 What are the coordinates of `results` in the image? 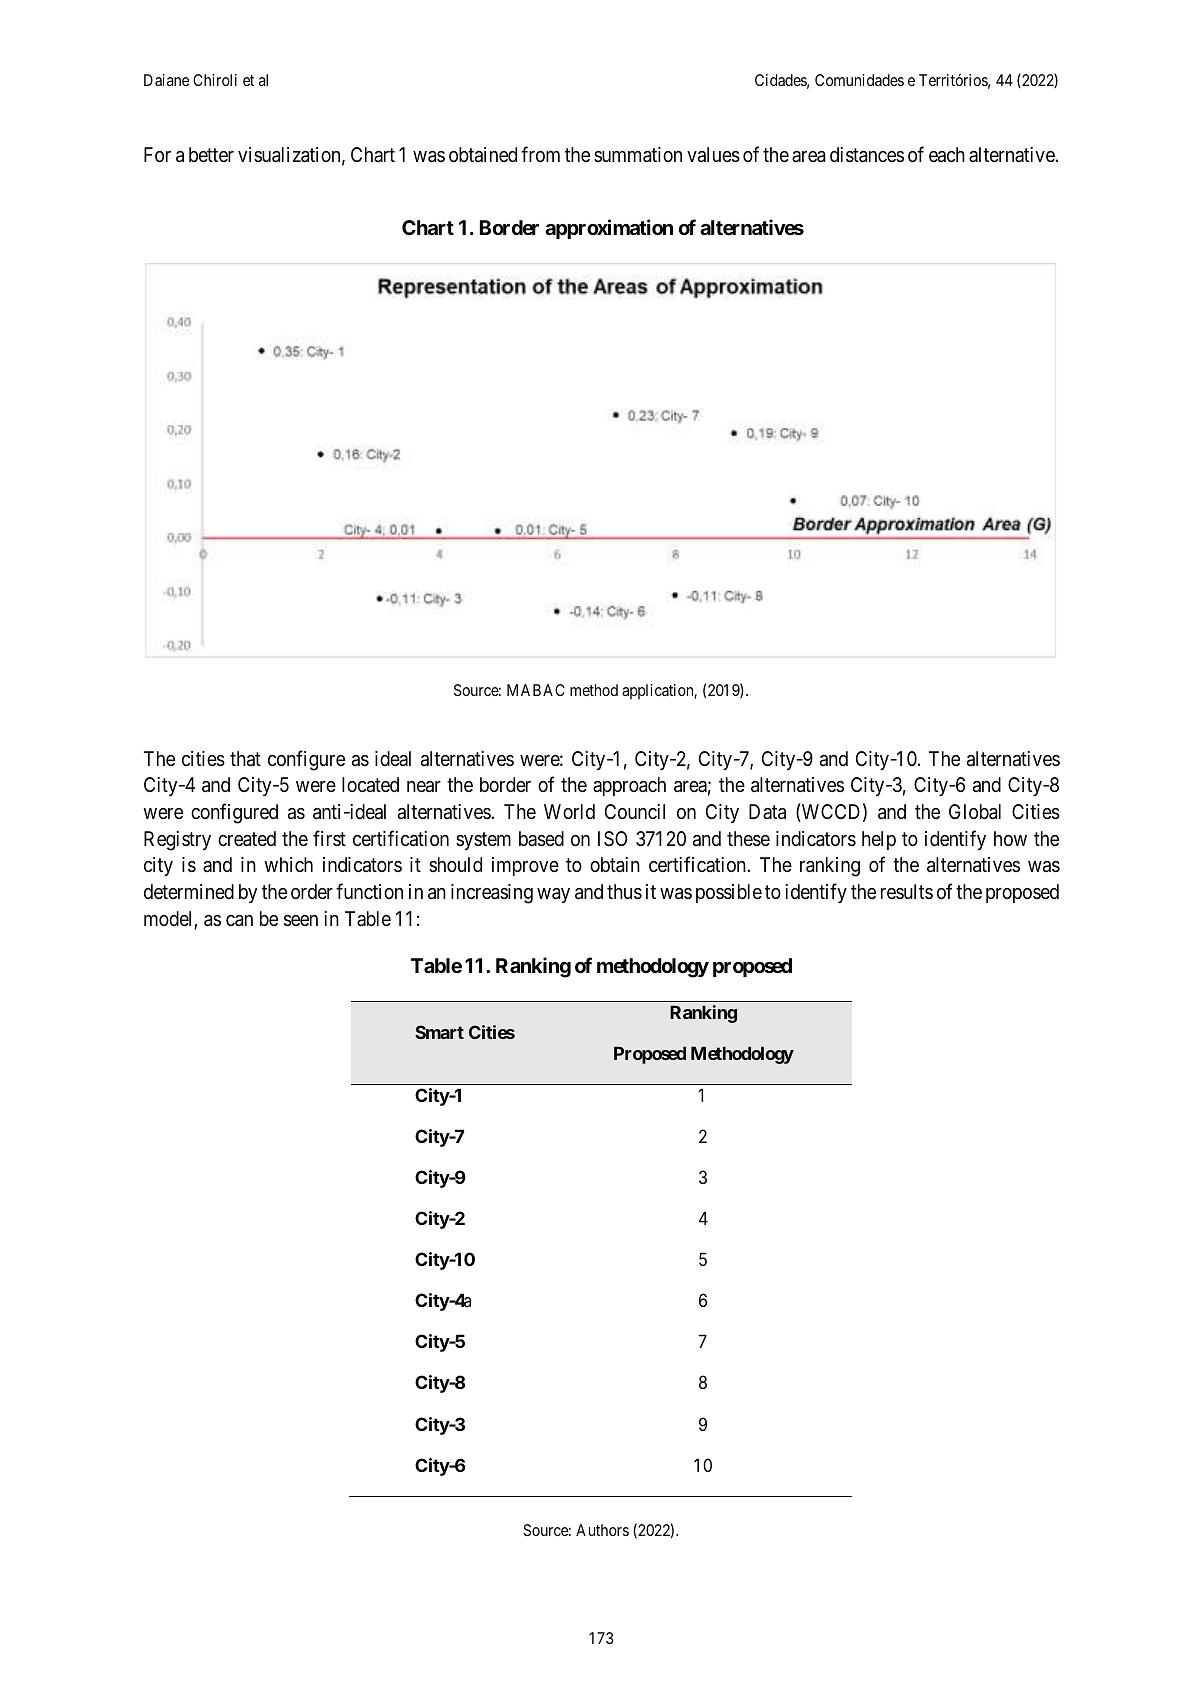 It's located at (907, 891).
